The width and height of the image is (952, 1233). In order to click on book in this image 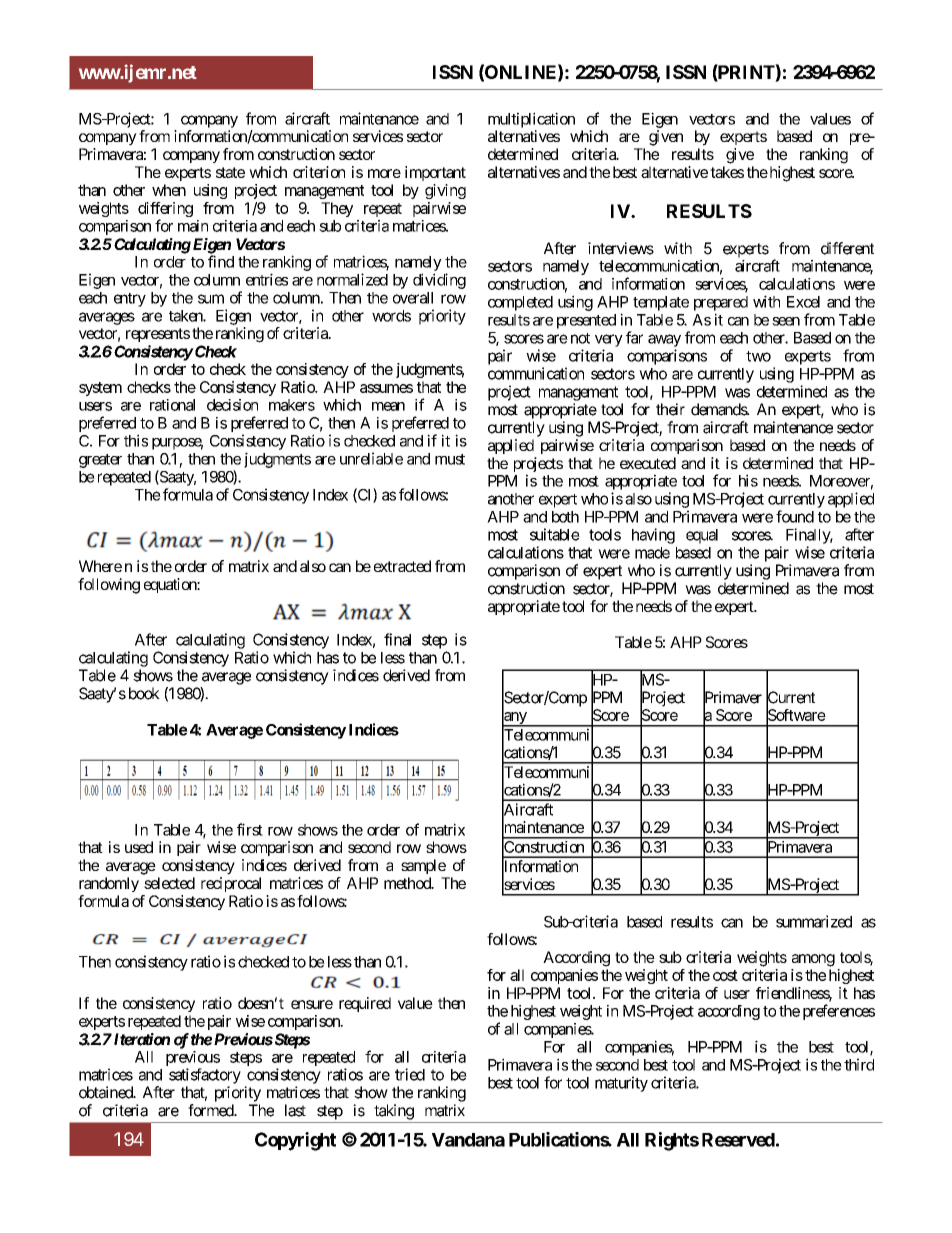, I will do `click(144, 693)`.
